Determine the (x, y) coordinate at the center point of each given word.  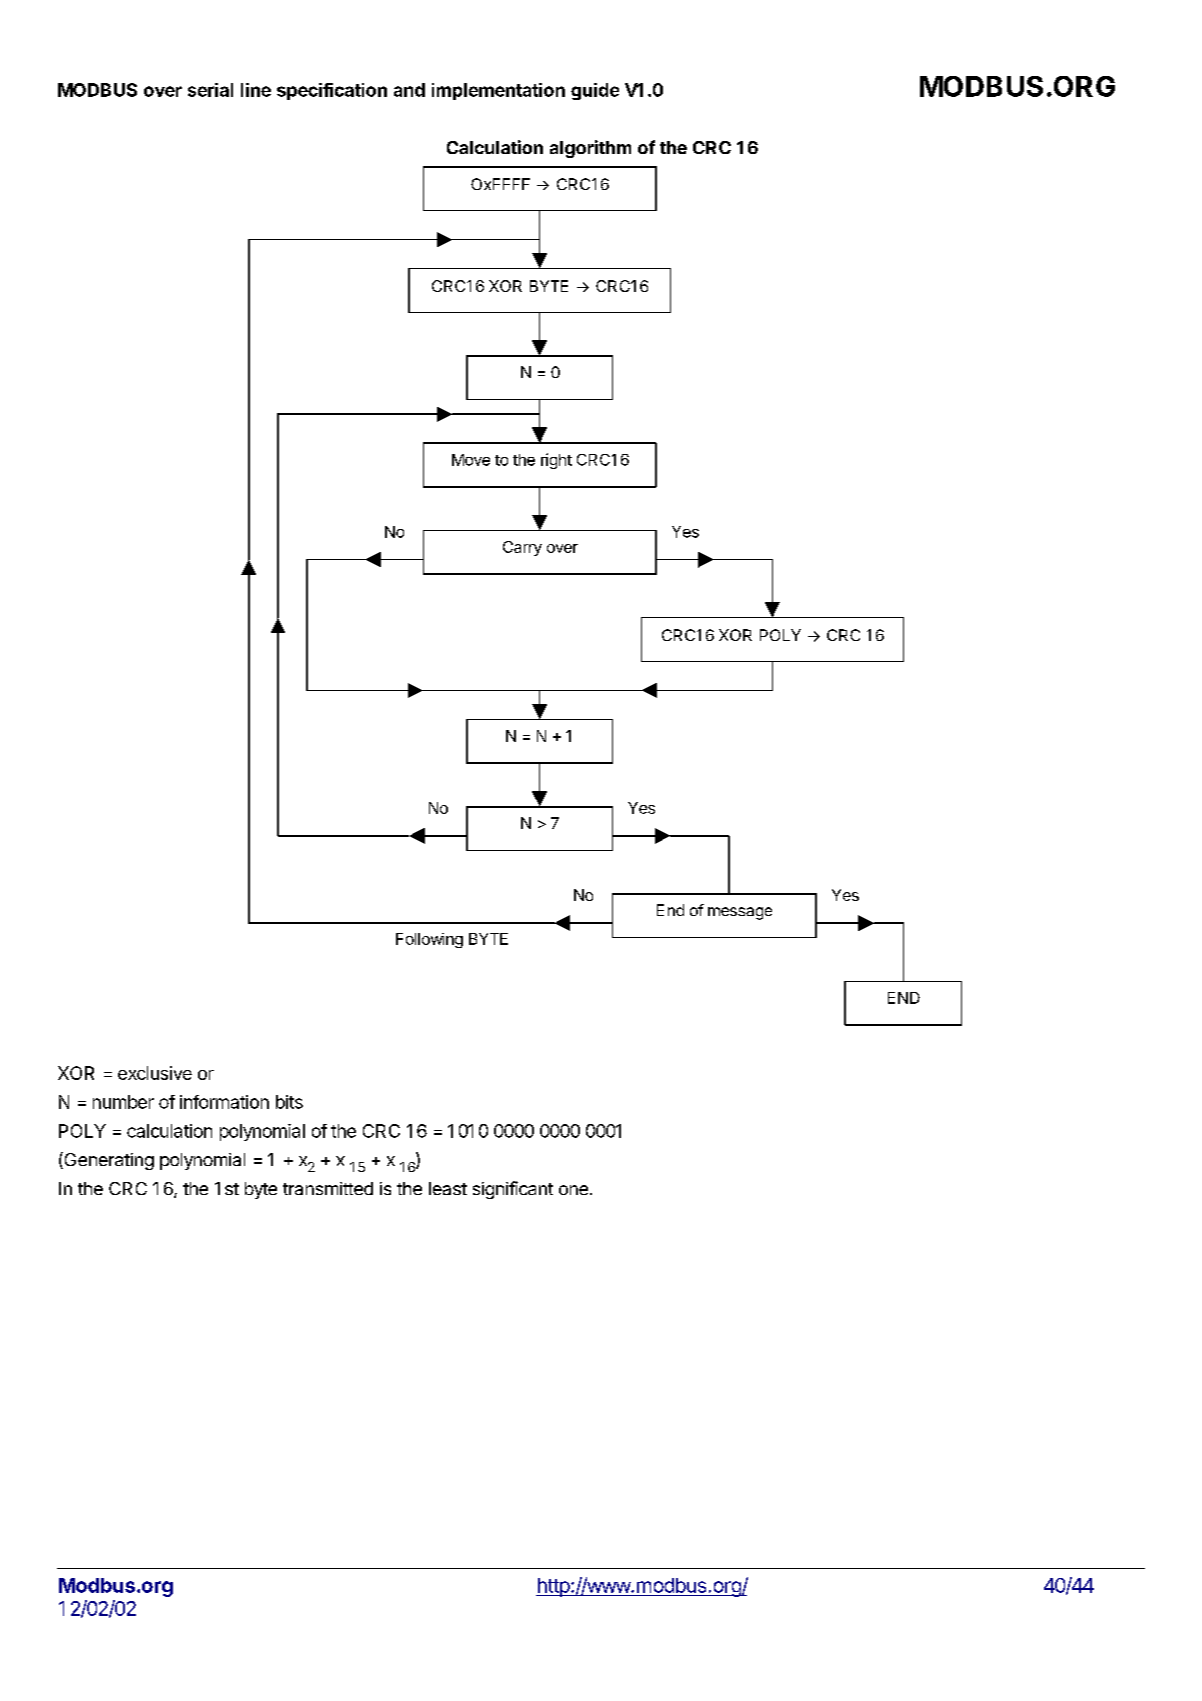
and (409, 90)
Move (471, 460)
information (224, 1102)
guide (595, 91)
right (556, 461)
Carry (522, 548)
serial (210, 90)
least (448, 1188)
